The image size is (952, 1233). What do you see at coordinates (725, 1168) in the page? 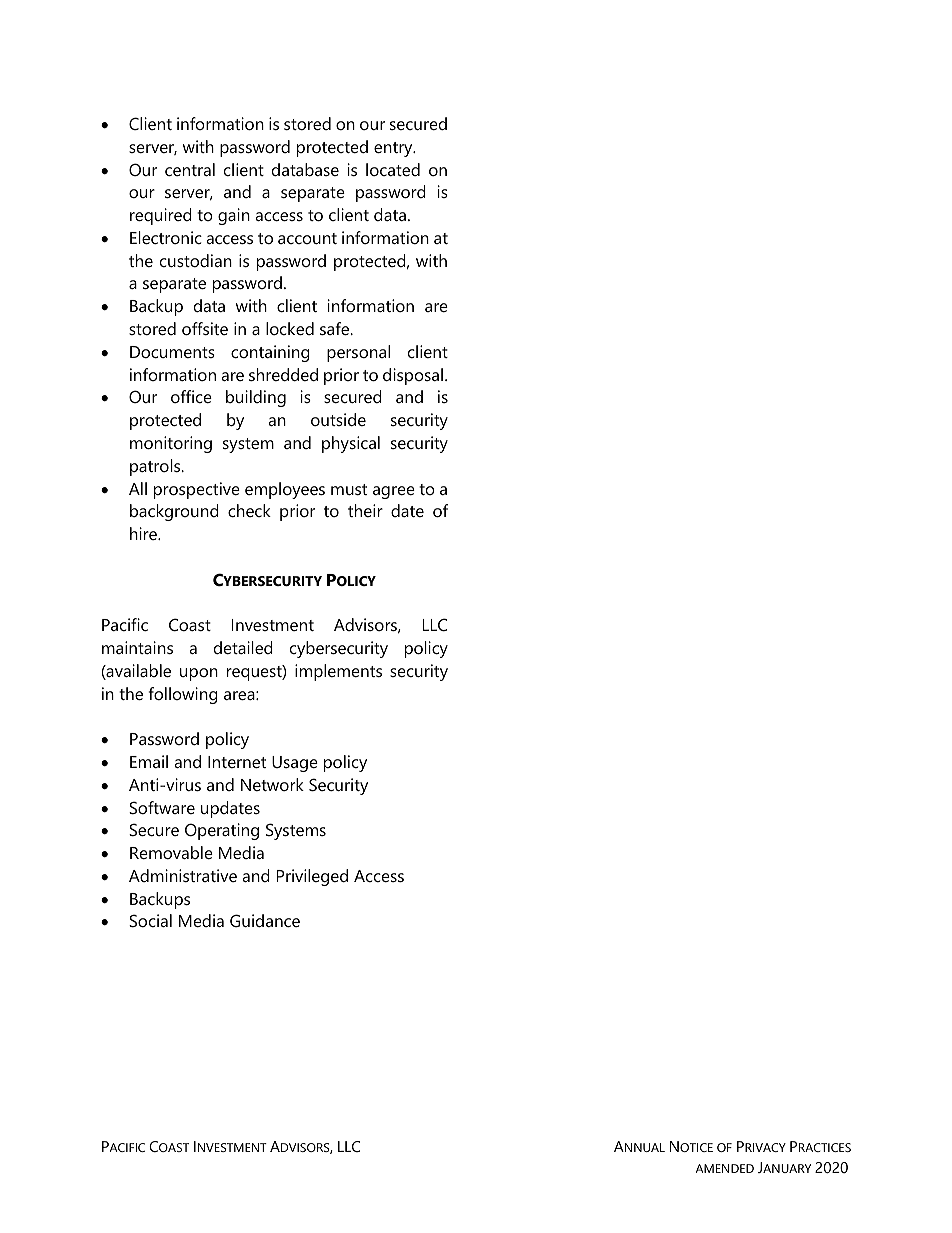
I see `AMENDED` at bounding box center [725, 1168].
